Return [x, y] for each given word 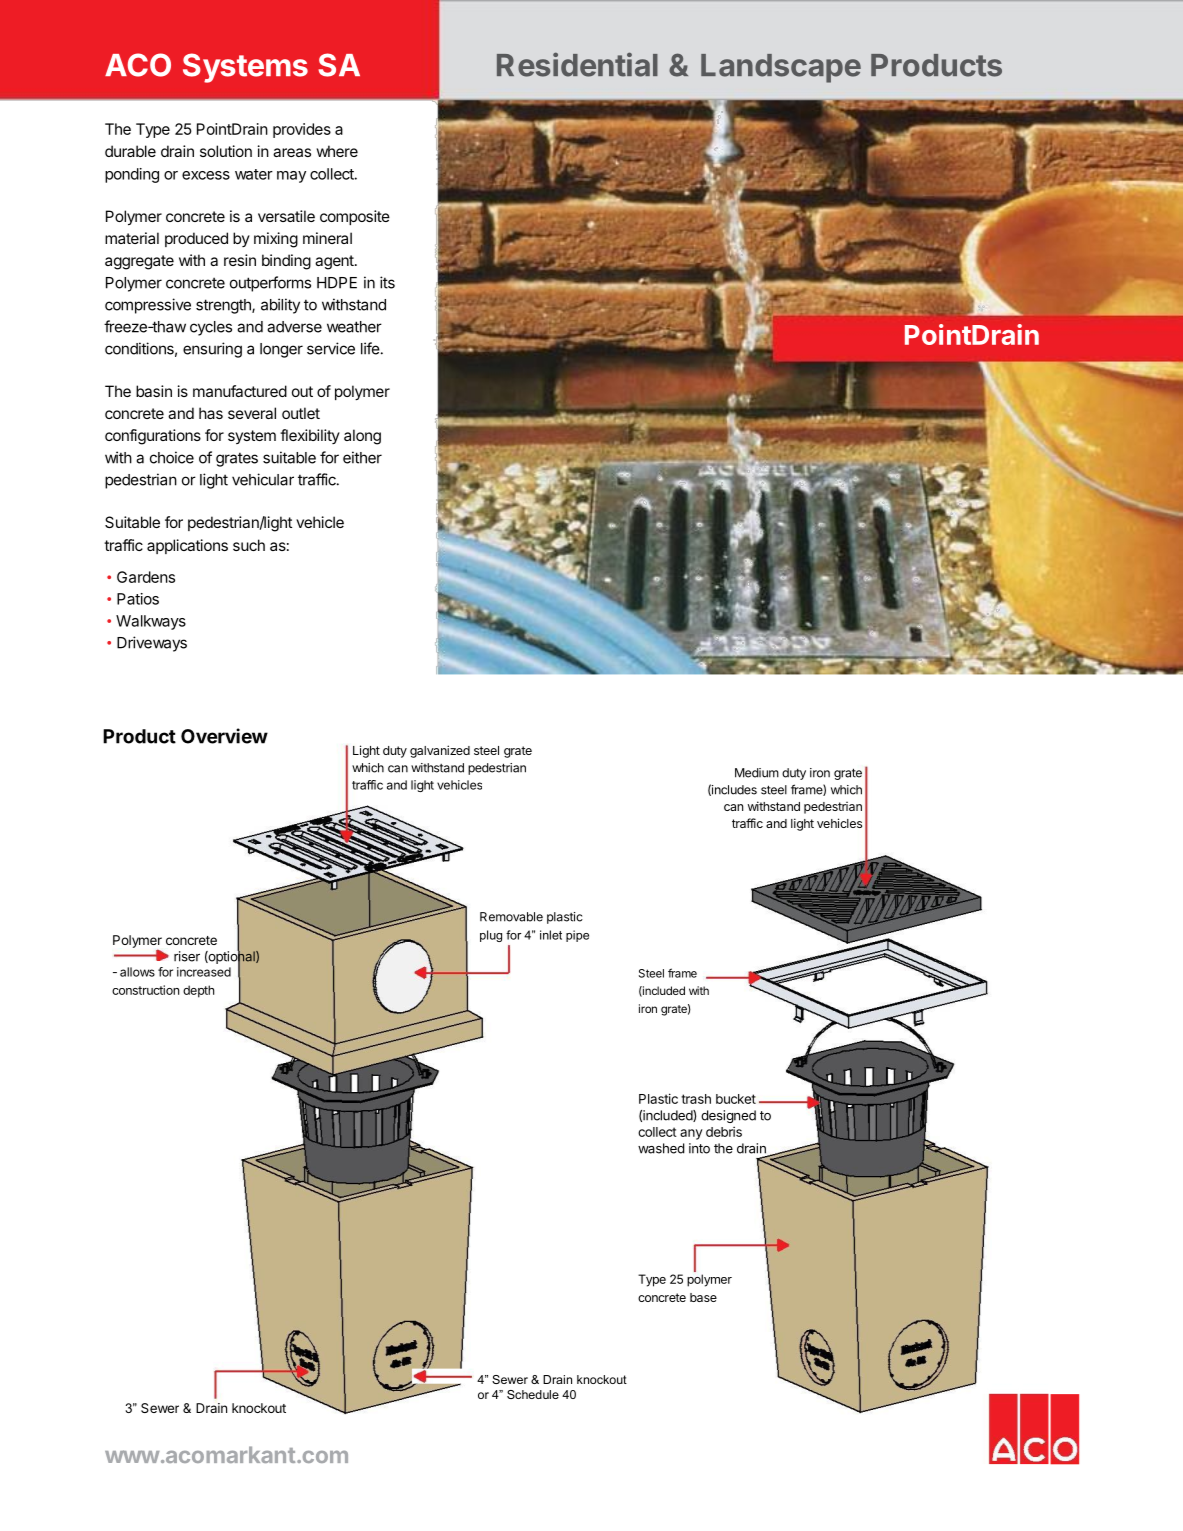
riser [187, 956]
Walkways [151, 622]
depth [198, 991]
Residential [577, 64]
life [370, 348]
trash [696, 1099]
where [337, 151]
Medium [757, 773]
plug [491, 936]
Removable [511, 917]
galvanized [440, 751]
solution [226, 151]
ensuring [212, 350]
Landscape [781, 68]
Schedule [533, 1394]
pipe [577, 936]
